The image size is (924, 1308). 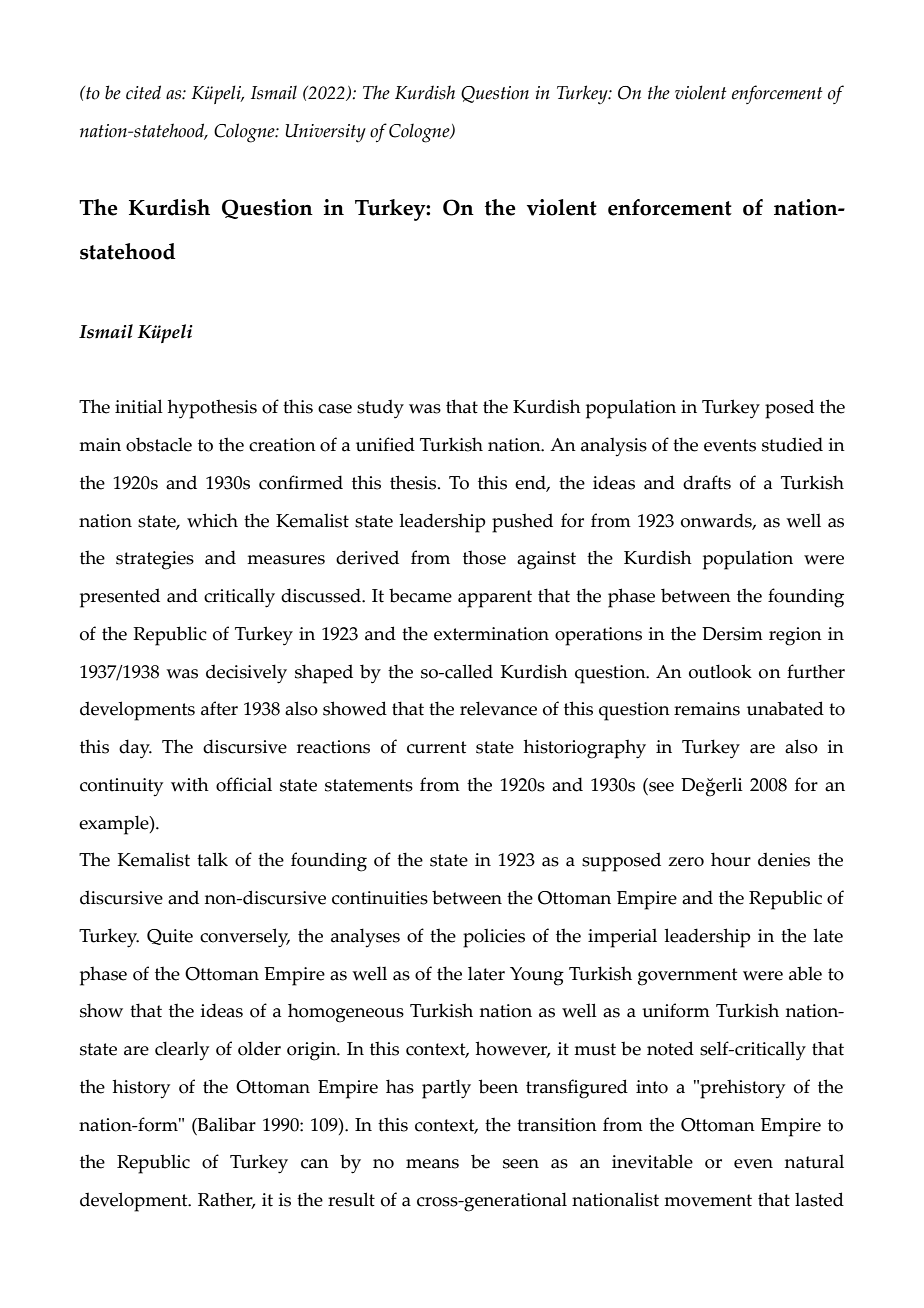 What do you see at coordinates (226, 1200) in the page?
I see `Rather` at bounding box center [226, 1200].
